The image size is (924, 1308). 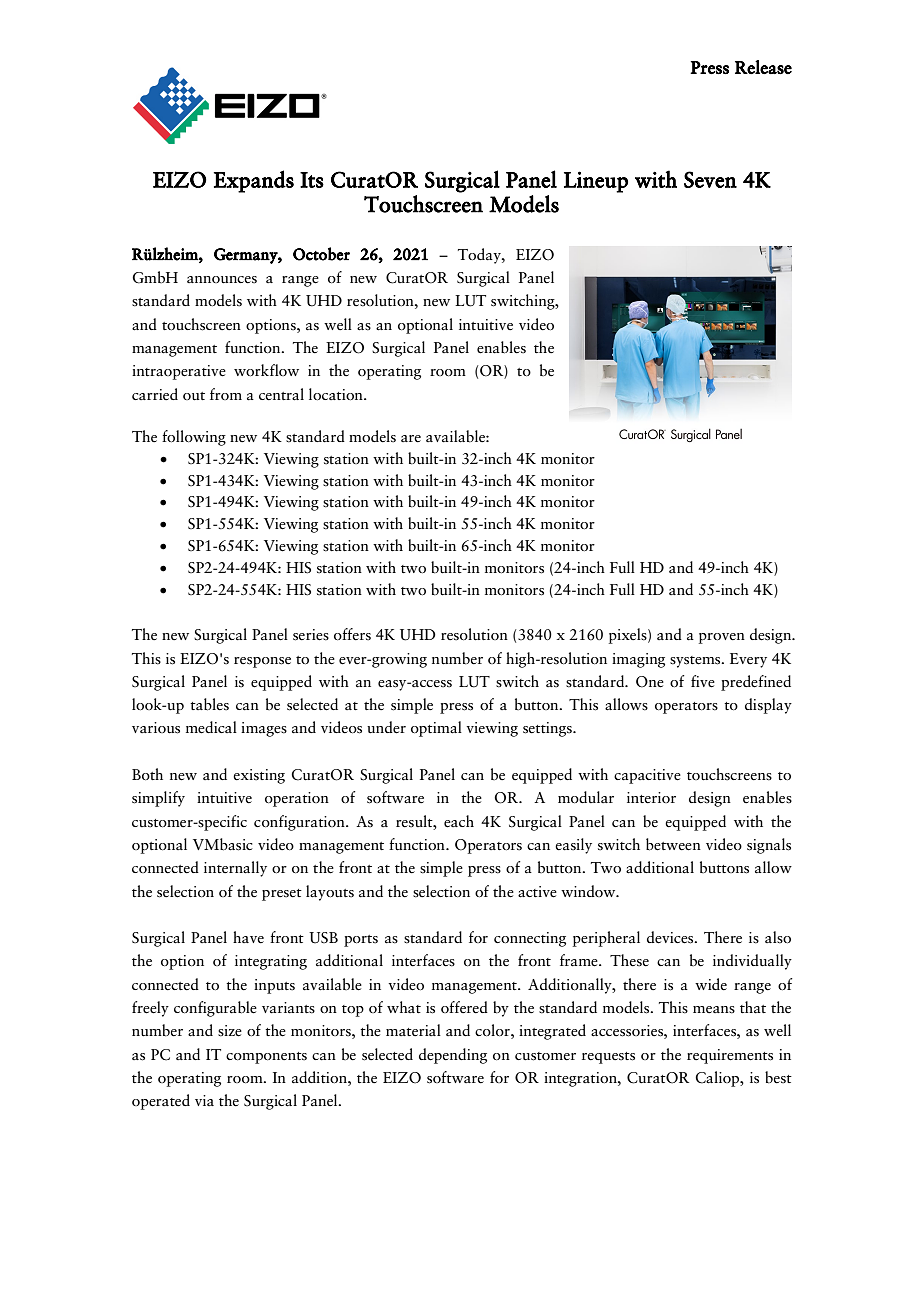 I want to click on Expands, so click(x=253, y=181).
